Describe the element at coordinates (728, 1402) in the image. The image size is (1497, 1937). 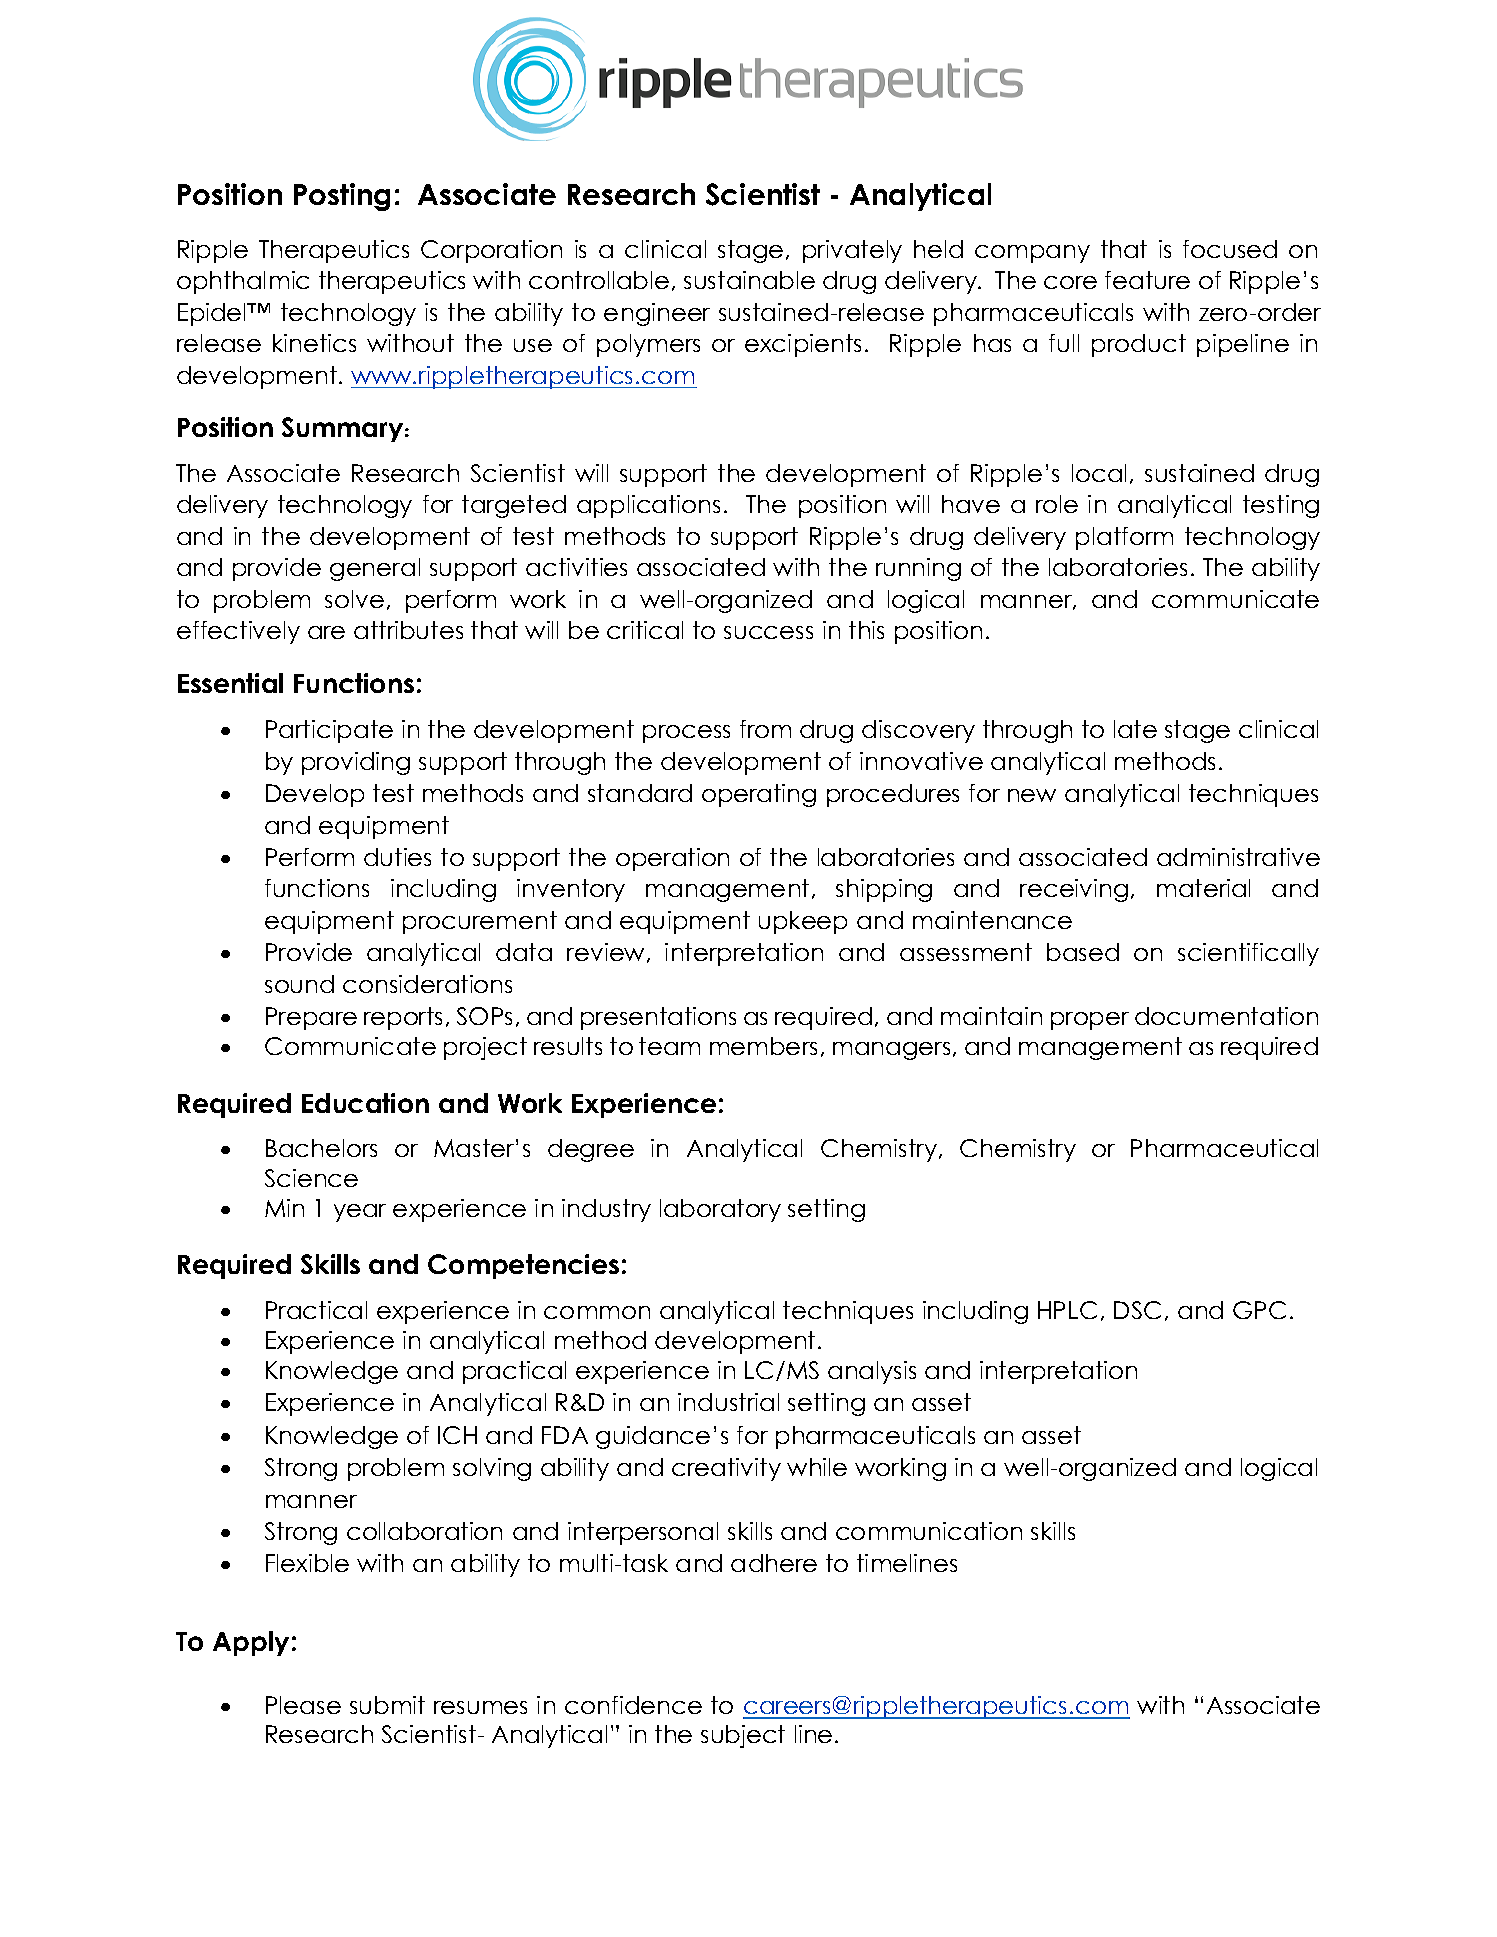
I see `industrial` at that location.
